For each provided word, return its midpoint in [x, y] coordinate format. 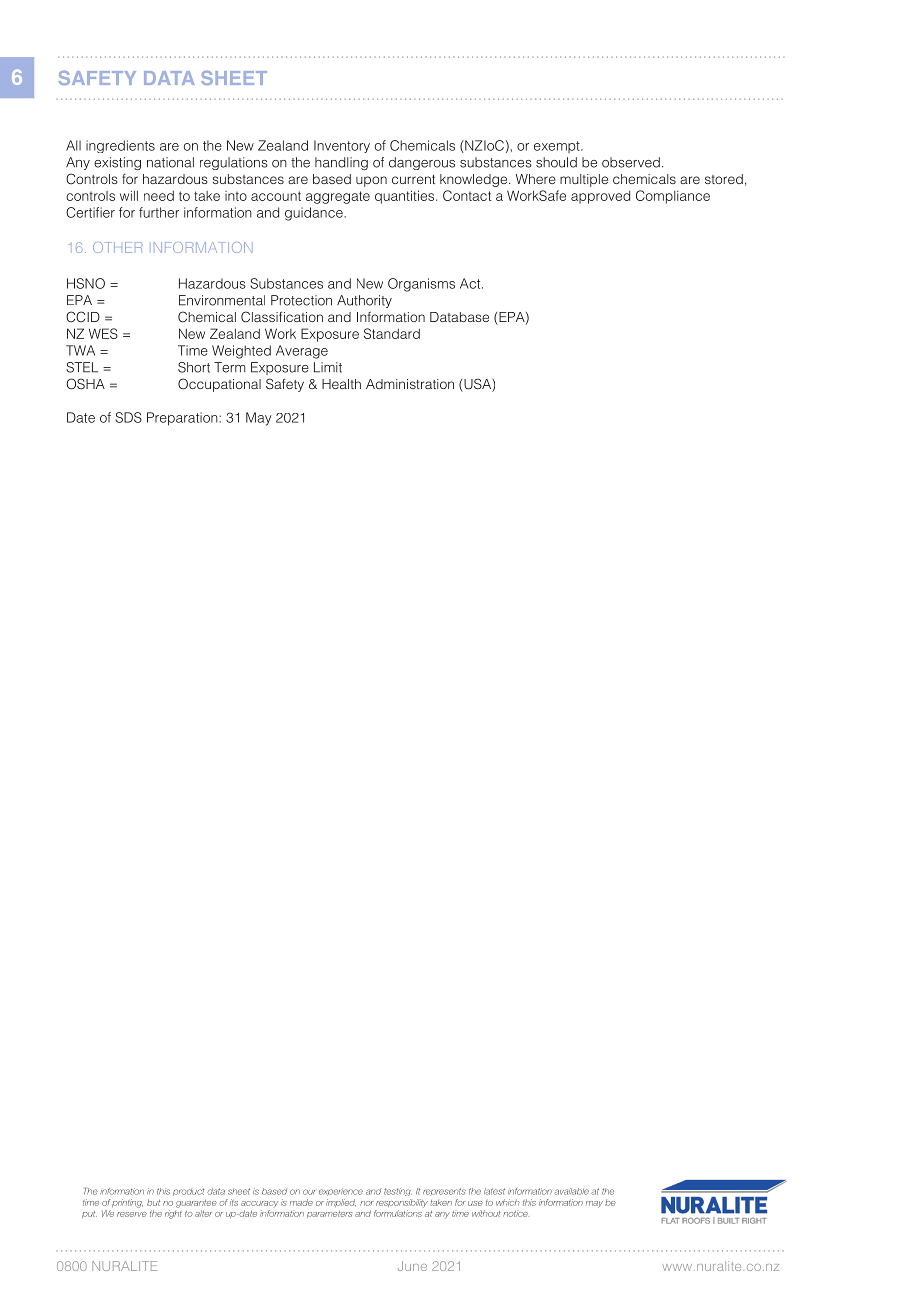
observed [631, 162]
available [571, 1191]
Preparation [183, 419]
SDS [128, 417]
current [413, 179]
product [189, 1192]
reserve [132, 1214]
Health [341, 384]
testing [398, 1192]
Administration [410, 384]
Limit [328, 367]
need [159, 196]
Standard [392, 333]
